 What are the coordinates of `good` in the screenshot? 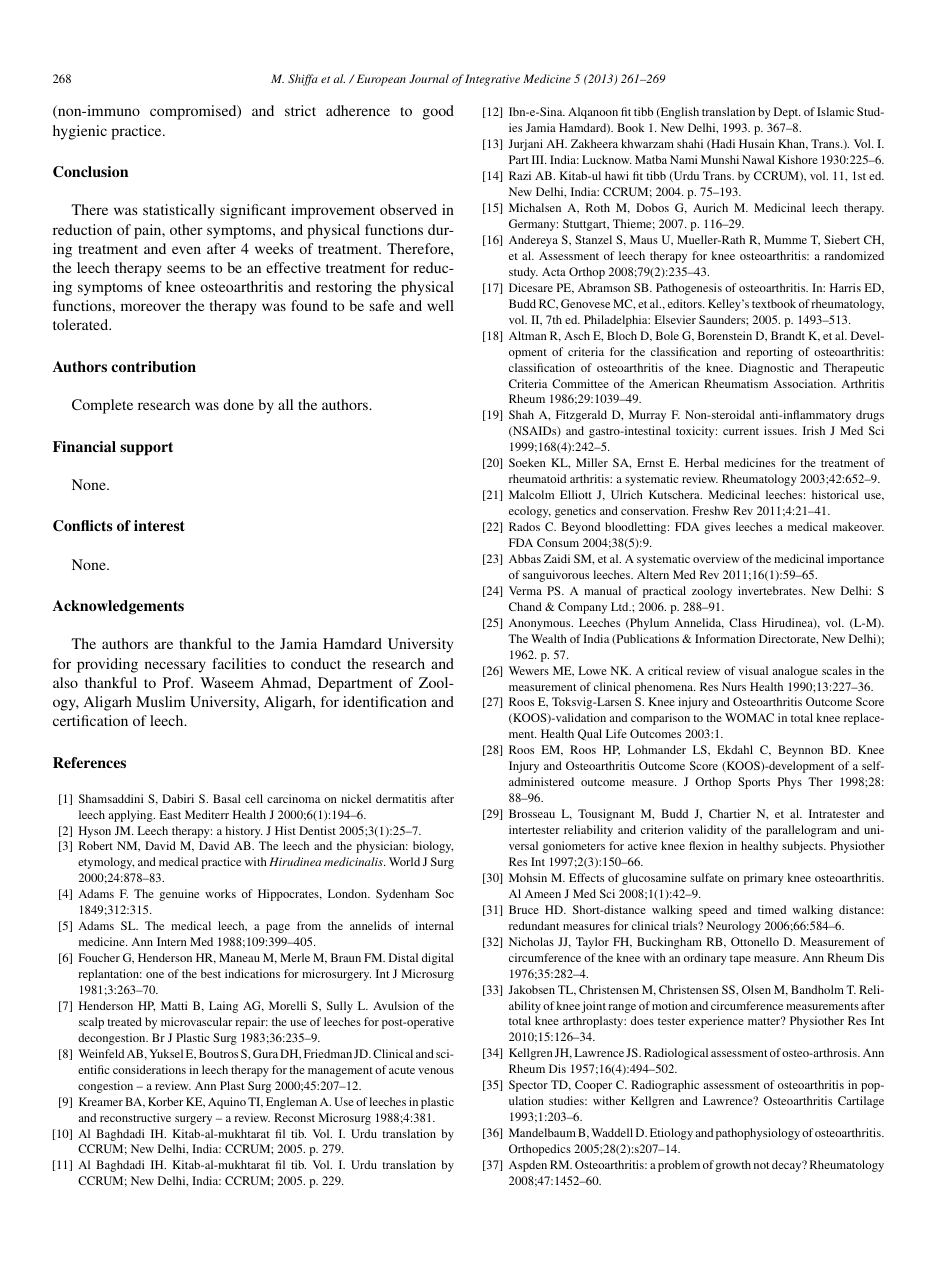 It's located at (438, 112).
